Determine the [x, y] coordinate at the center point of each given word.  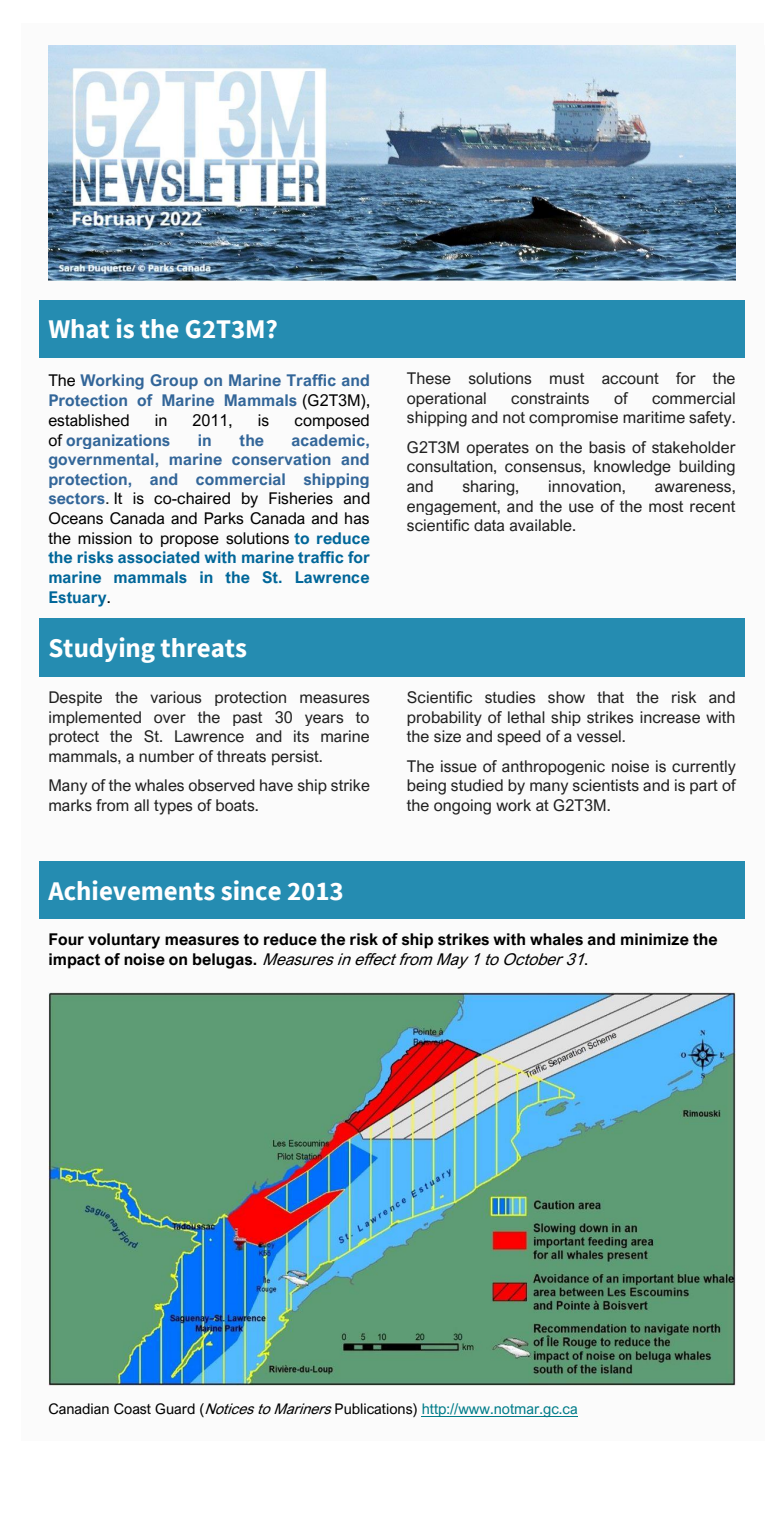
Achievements [131, 890]
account [630, 379]
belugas [224, 961]
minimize [655, 939]
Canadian [79, 1409]
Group [174, 382]
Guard [175, 1409]
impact [74, 961]
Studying [102, 650]
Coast [132, 1409]
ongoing [462, 807]
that [610, 697]
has [357, 518]
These [429, 378]
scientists [606, 785]
